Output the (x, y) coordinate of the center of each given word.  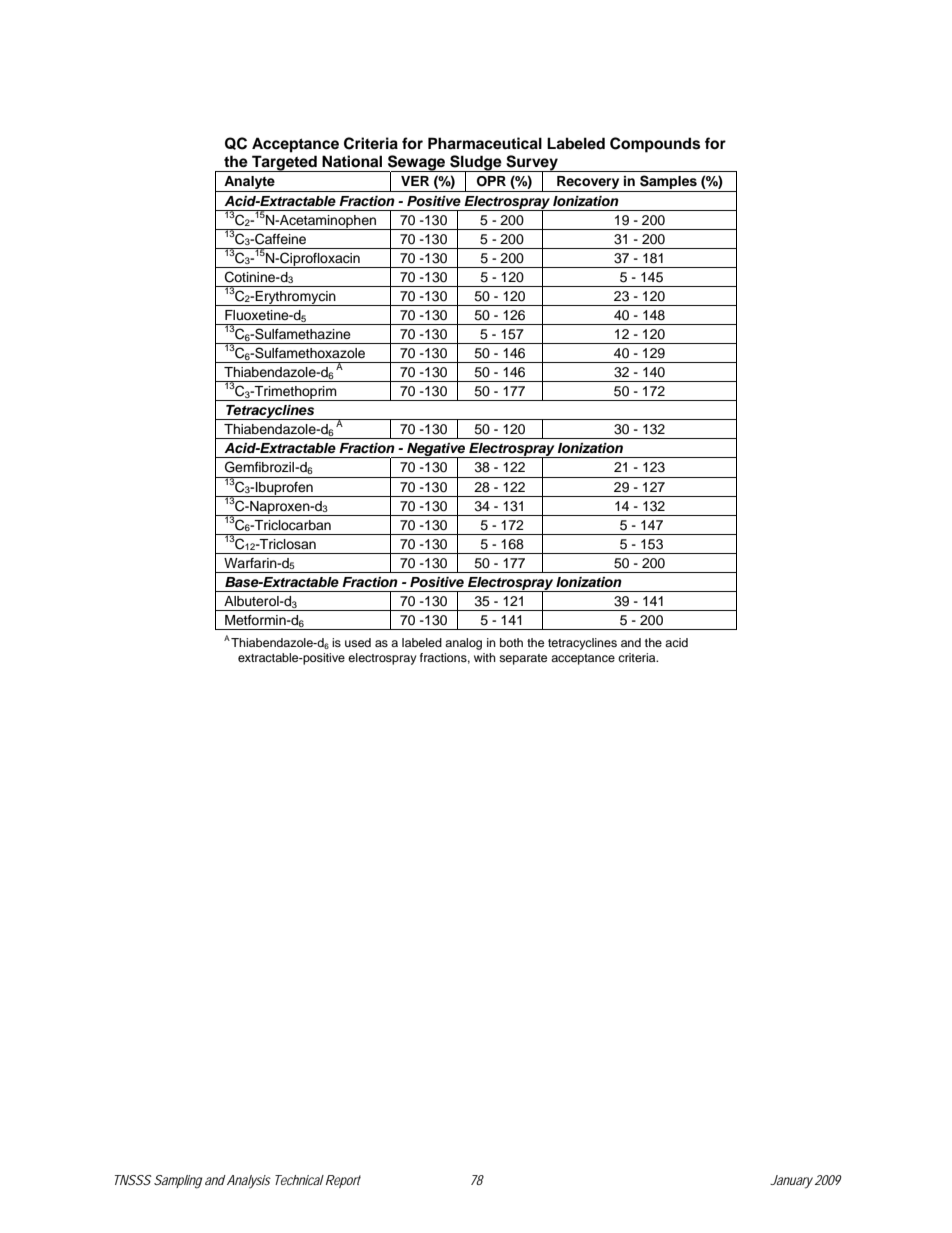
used (358, 642)
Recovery (588, 184)
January (791, 1182)
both (511, 642)
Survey (532, 164)
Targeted (284, 163)
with (485, 657)
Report (342, 1181)
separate (523, 659)
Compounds (655, 145)
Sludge (476, 164)
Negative (436, 451)
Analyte (249, 184)
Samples (668, 183)
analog (463, 644)
